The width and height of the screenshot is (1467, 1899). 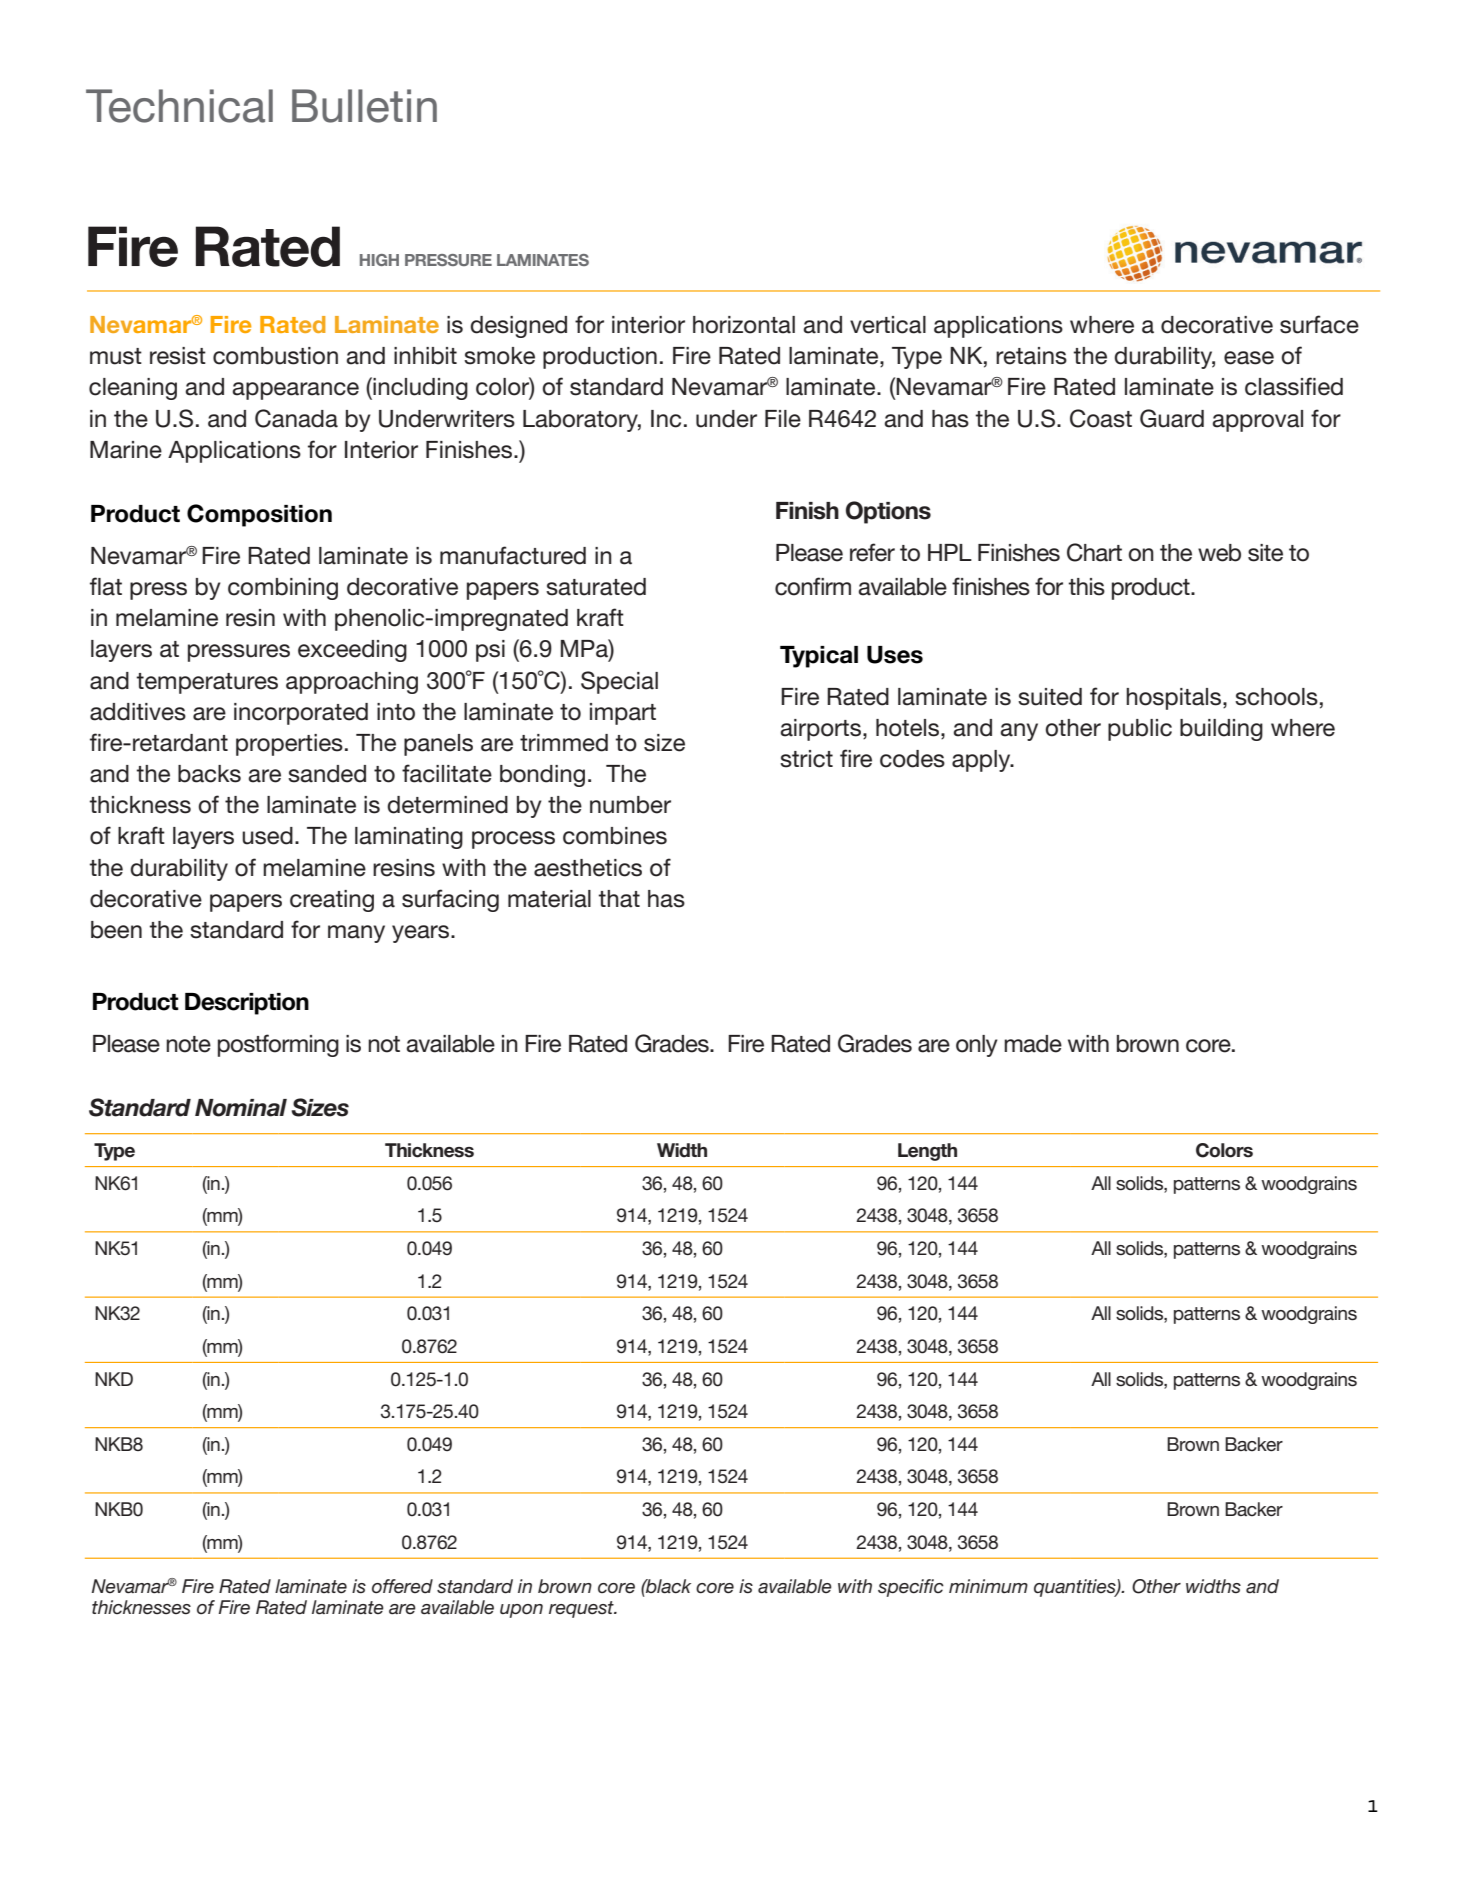 I want to click on Composition, so click(x=259, y=515).
